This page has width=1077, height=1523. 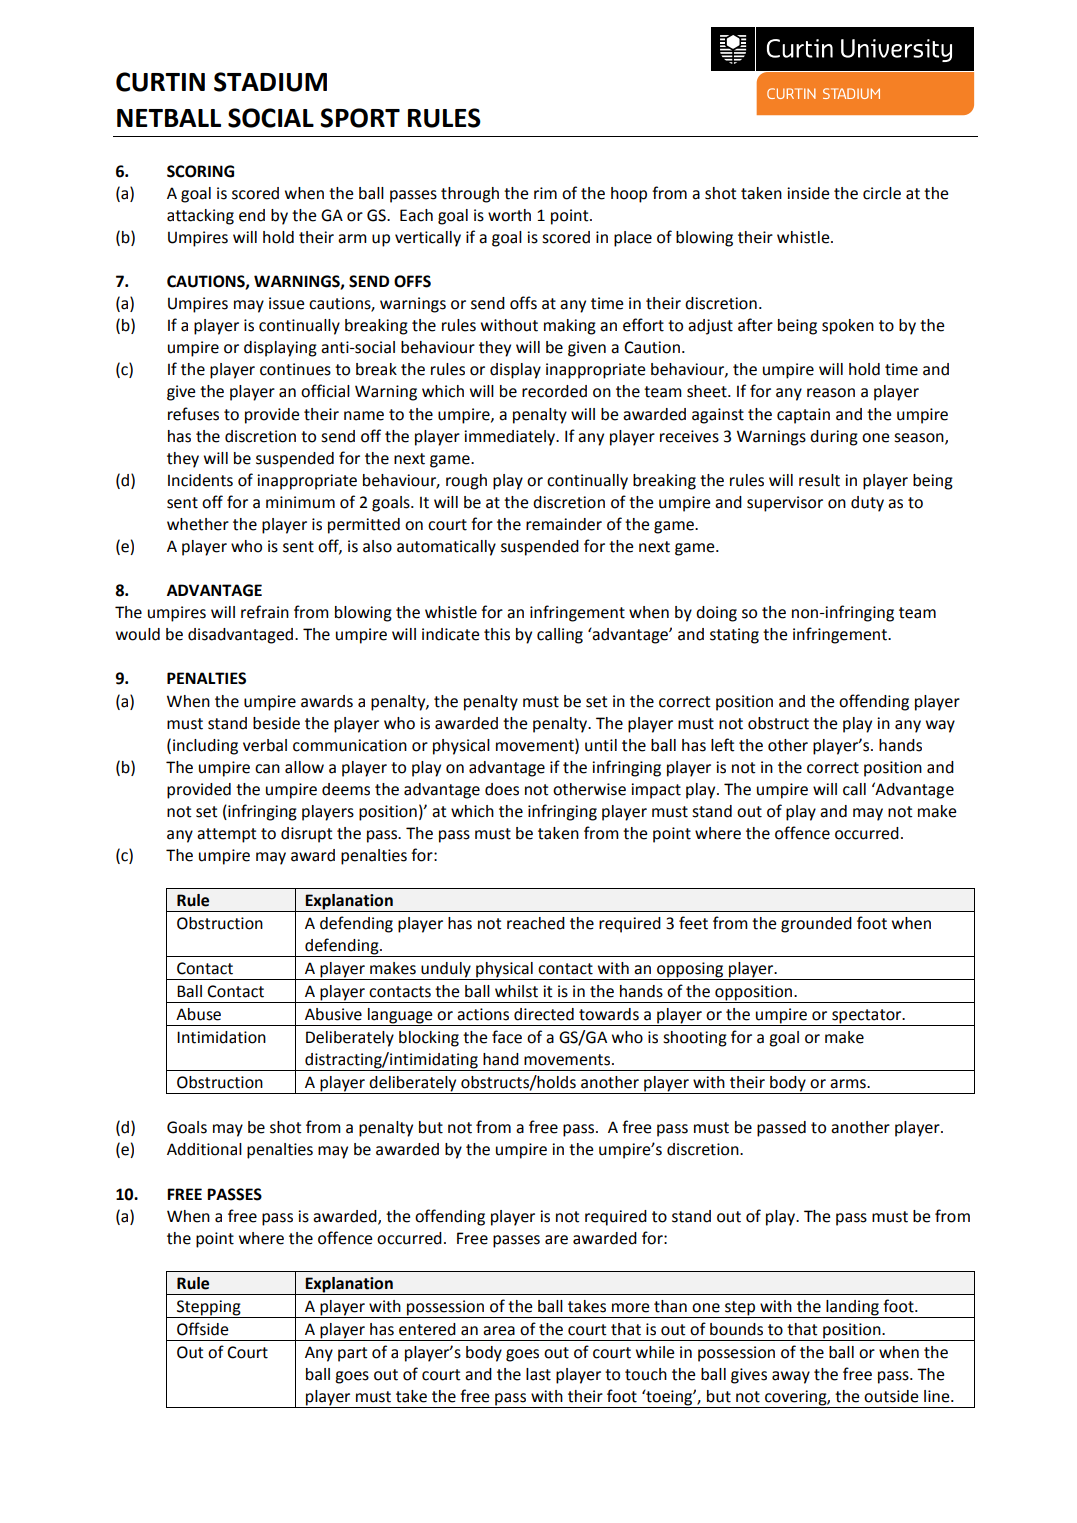 I want to click on arms, so click(x=849, y=1084).
